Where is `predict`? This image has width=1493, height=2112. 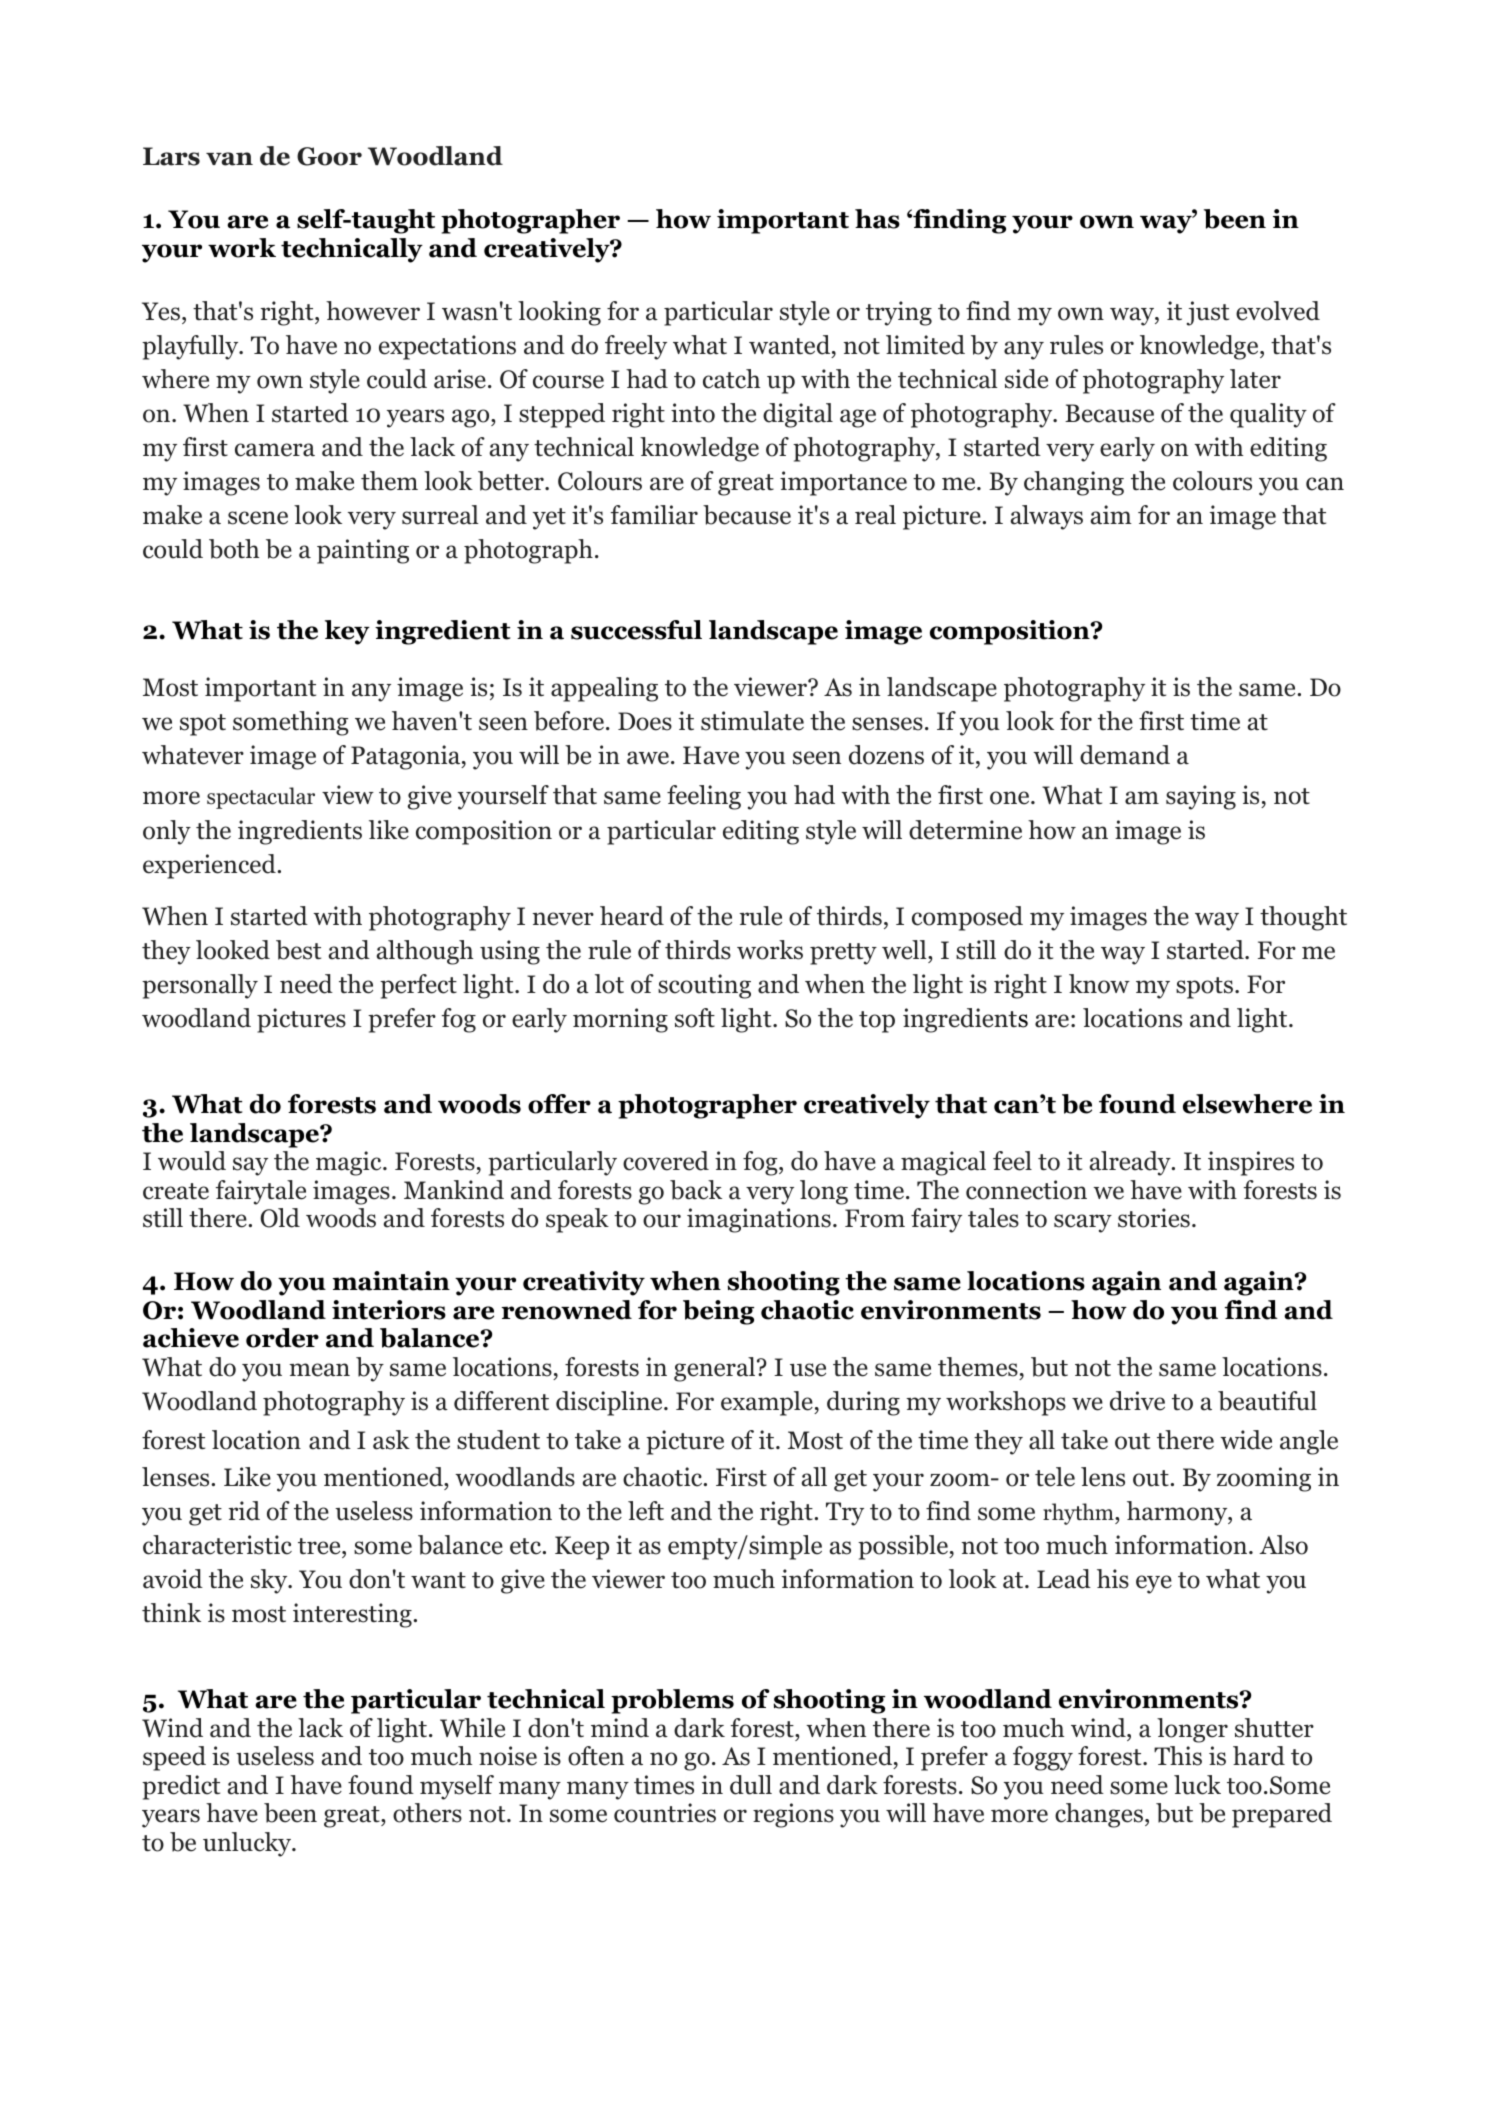 predict is located at coordinates (181, 1787).
